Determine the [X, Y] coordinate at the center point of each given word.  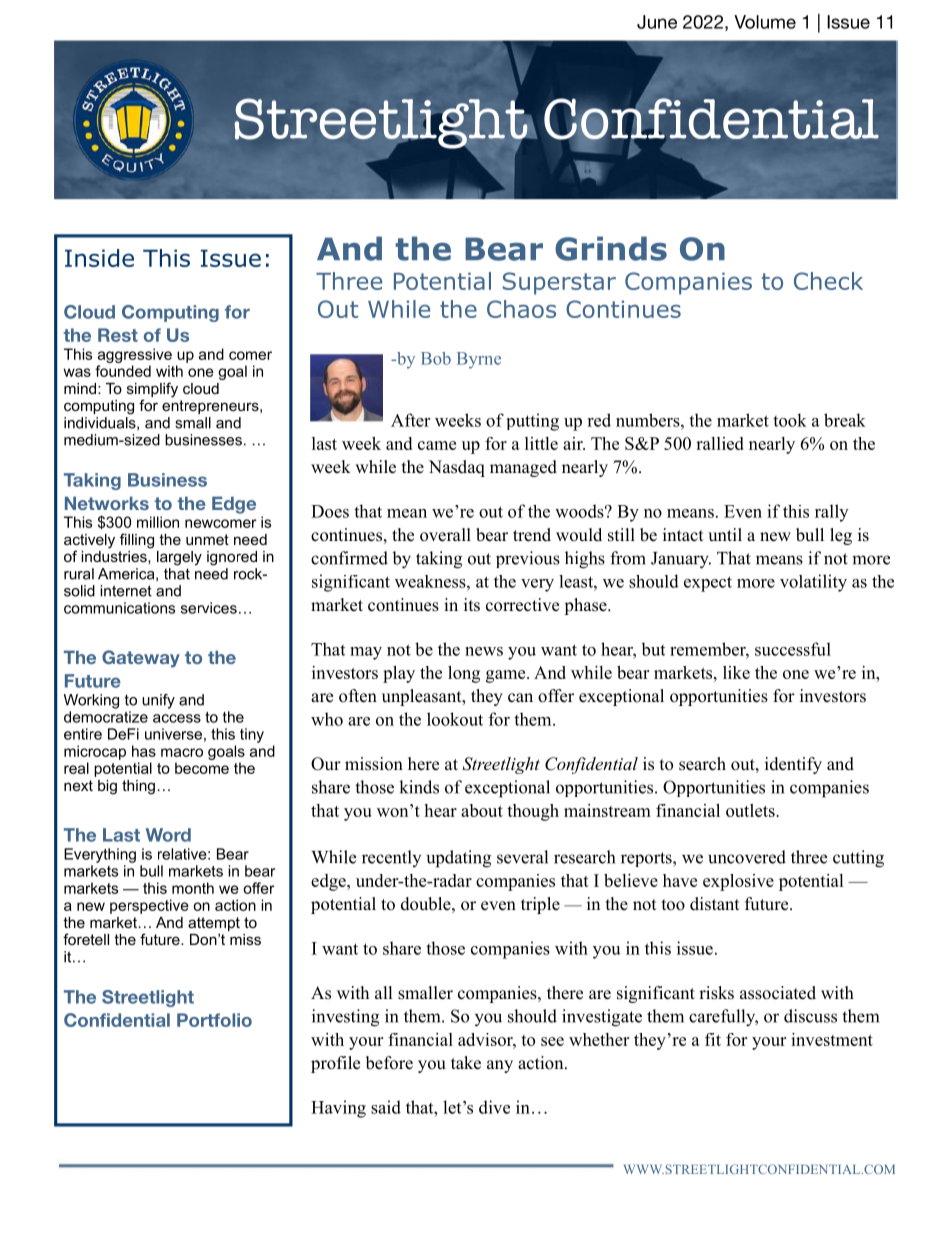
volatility [813, 583]
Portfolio [214, 1020]
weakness [431, 581]
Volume [765, 22]
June [657, 22]
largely [179, 558]
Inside [99, 258]
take [466, 1063]
